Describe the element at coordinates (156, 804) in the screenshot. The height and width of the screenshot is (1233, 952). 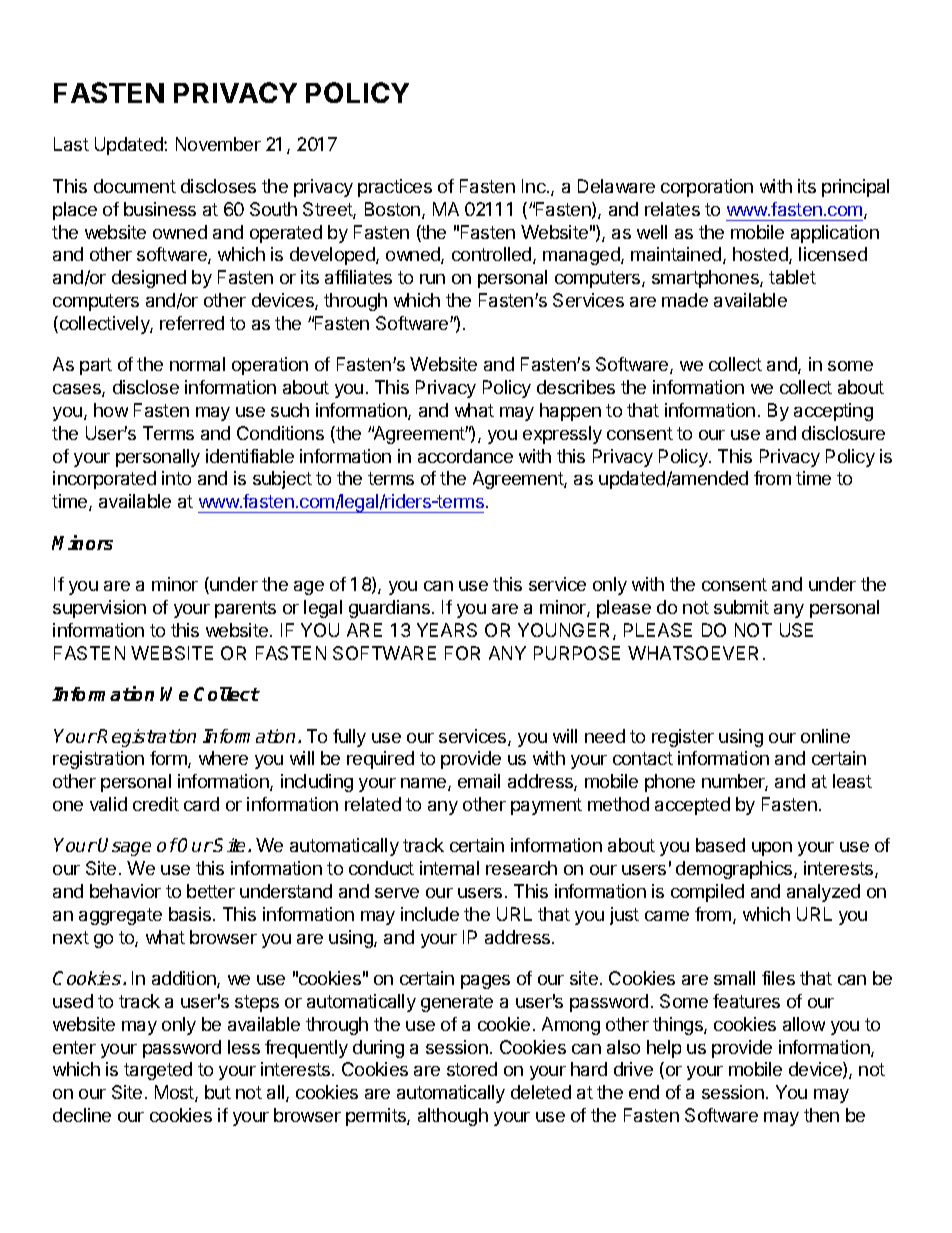
I see `credit` at that location.
